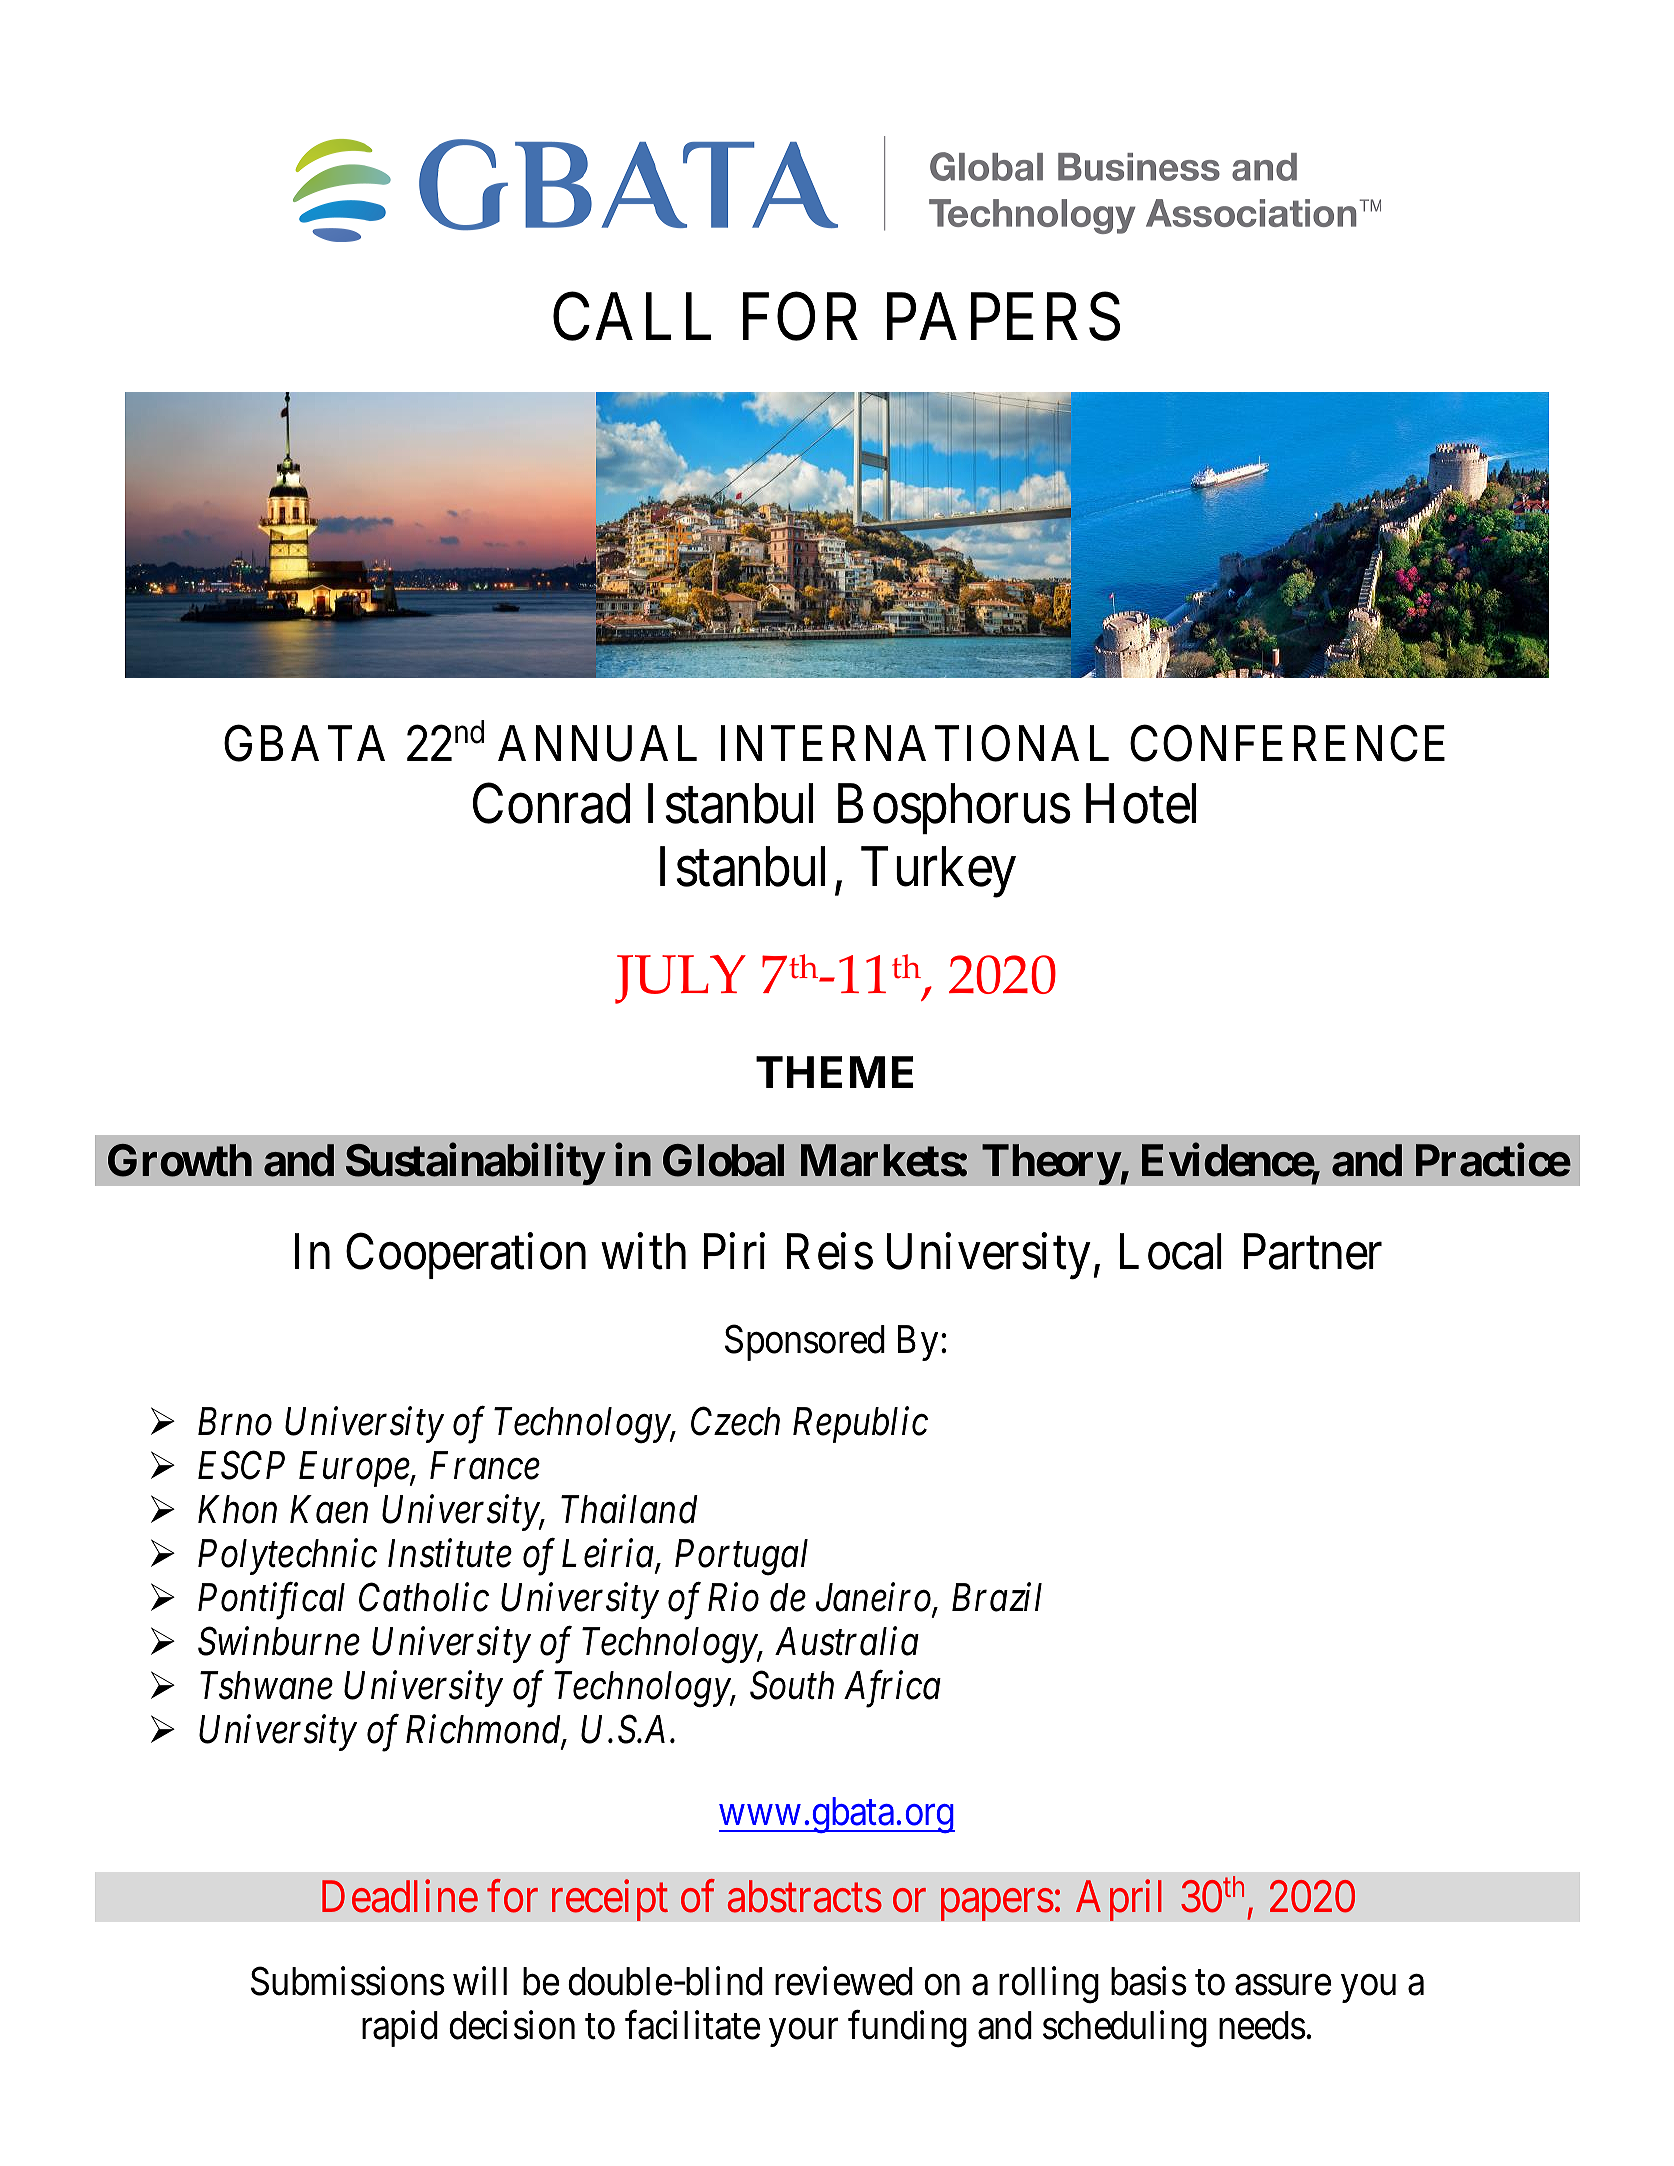  I want to click on CALL, so click(632, 317).
